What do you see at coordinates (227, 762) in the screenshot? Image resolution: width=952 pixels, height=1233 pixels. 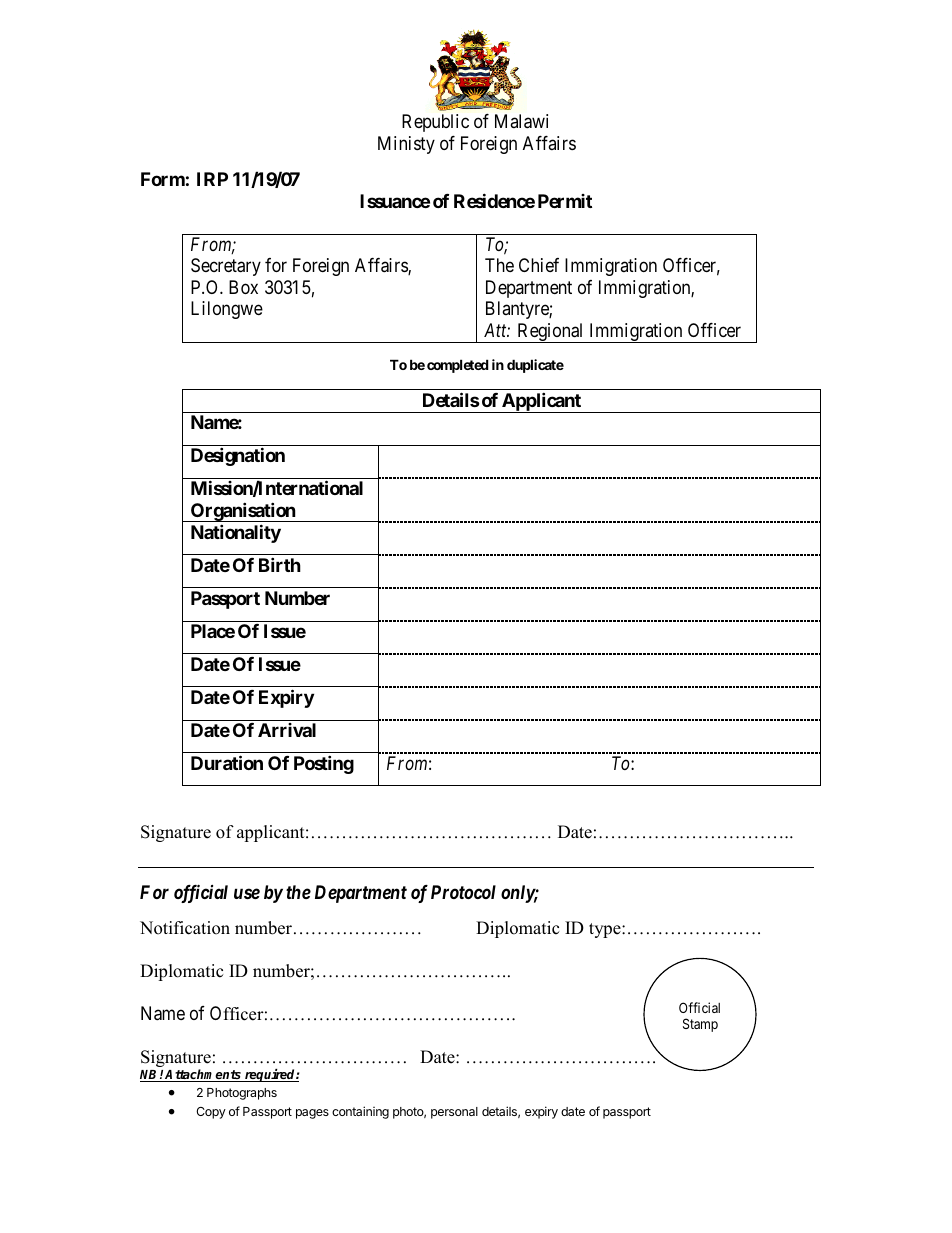 I see `Duration` at bounding box center [227, 762].
